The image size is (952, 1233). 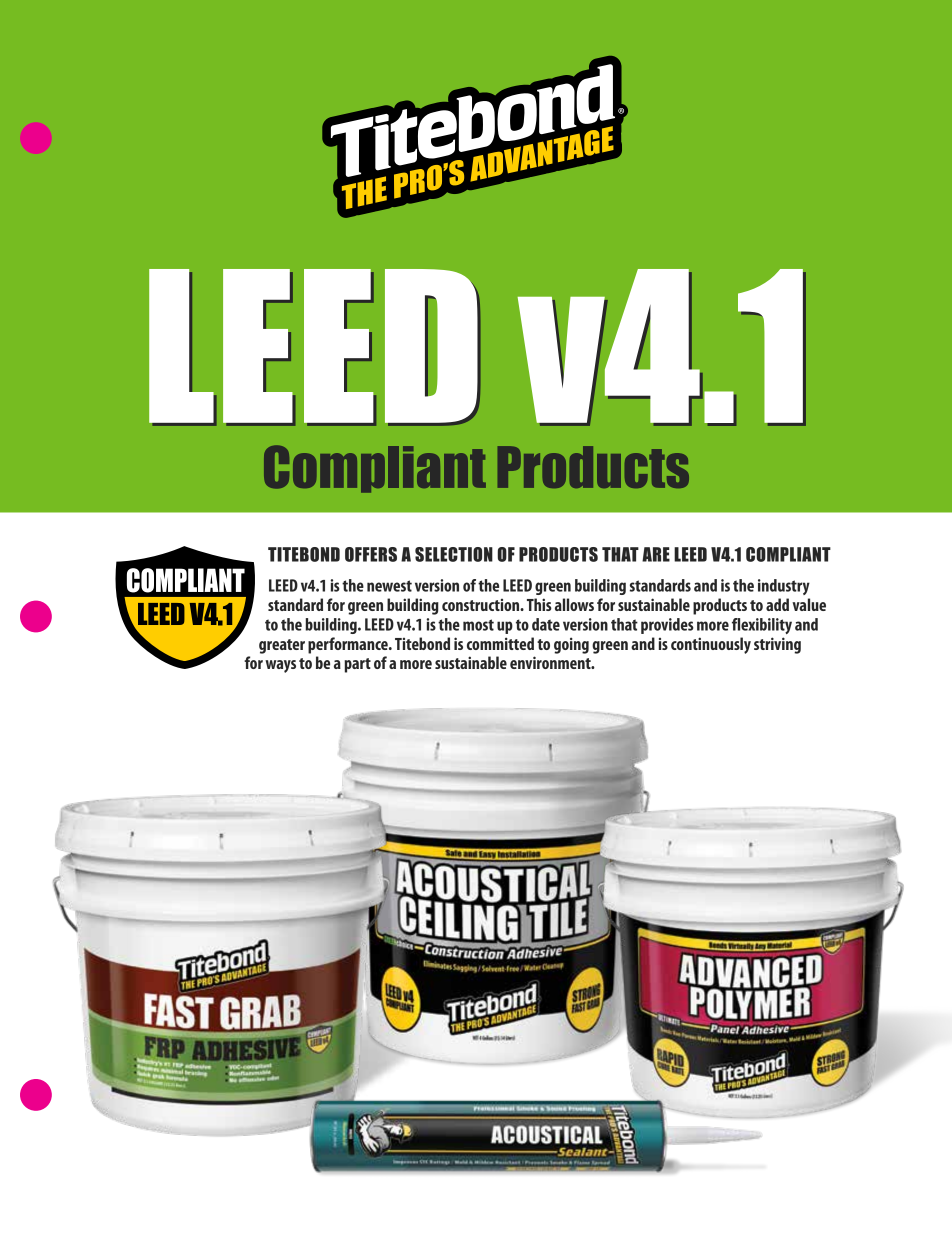 I want to click on most, so click(x=478, y=625).
